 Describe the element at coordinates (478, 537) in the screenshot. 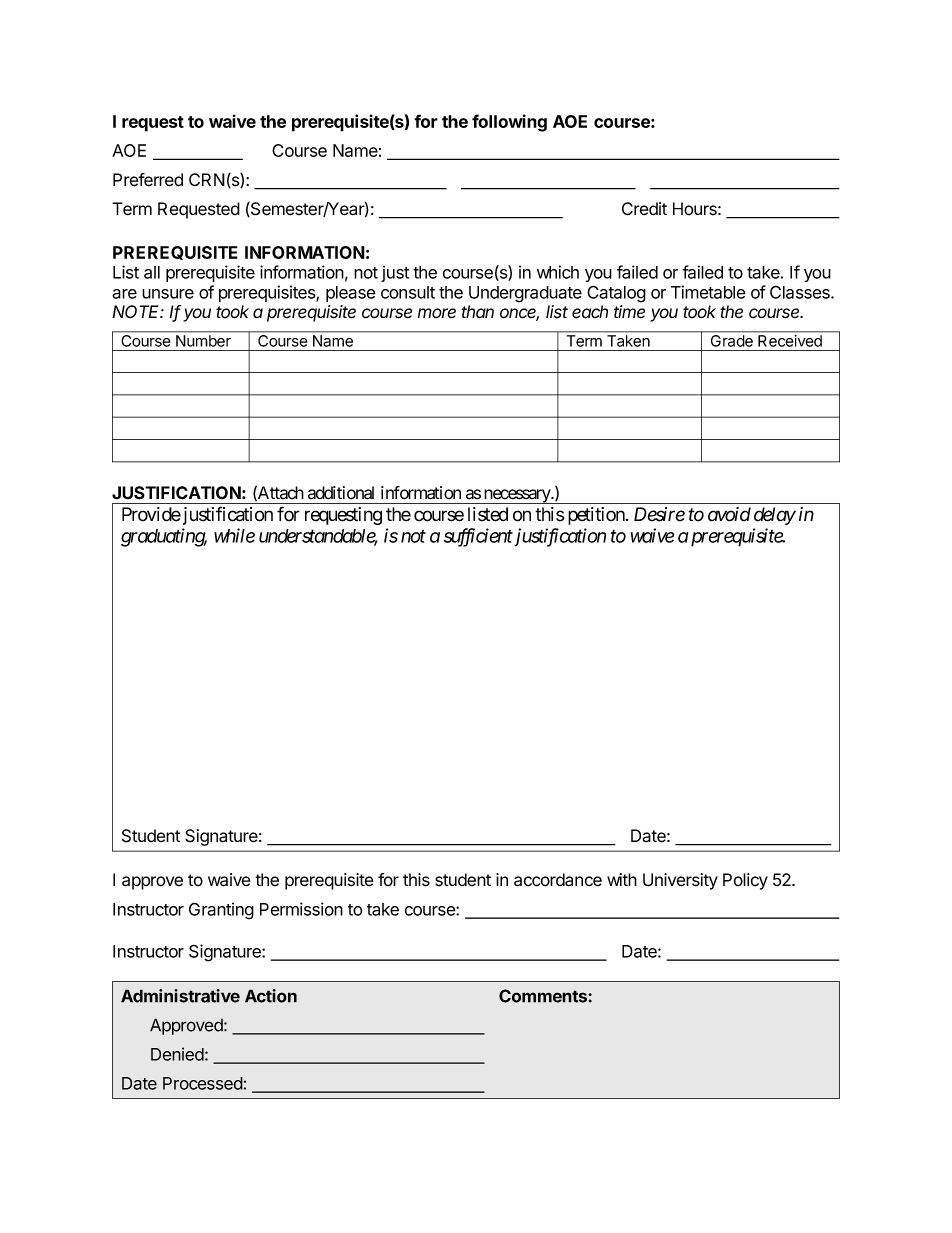

I see `sufficient` at that location.
